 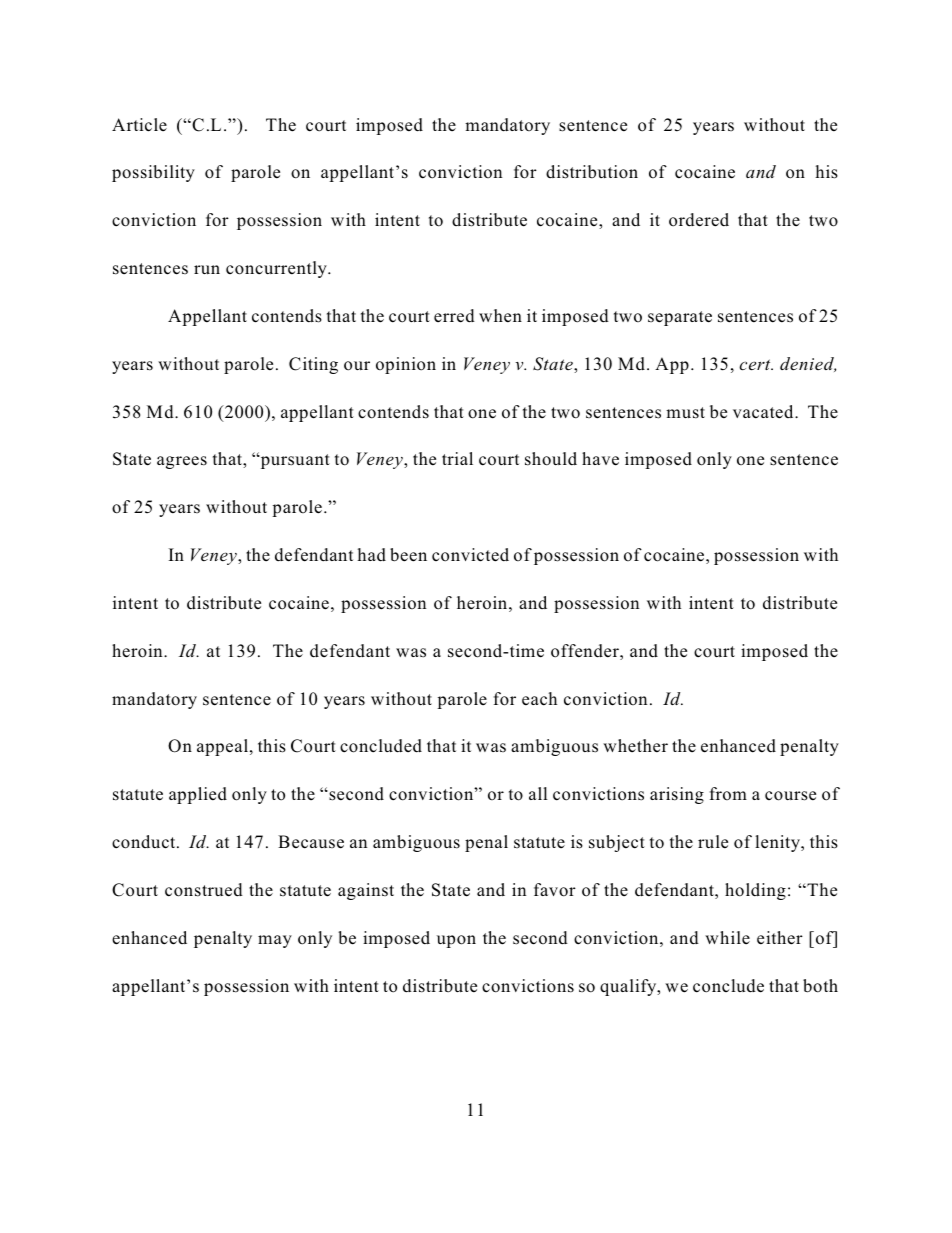 What do you see at coordinates (699, 220) in the screenshot?
I see `ordered` at bounding box center [699, 220].
